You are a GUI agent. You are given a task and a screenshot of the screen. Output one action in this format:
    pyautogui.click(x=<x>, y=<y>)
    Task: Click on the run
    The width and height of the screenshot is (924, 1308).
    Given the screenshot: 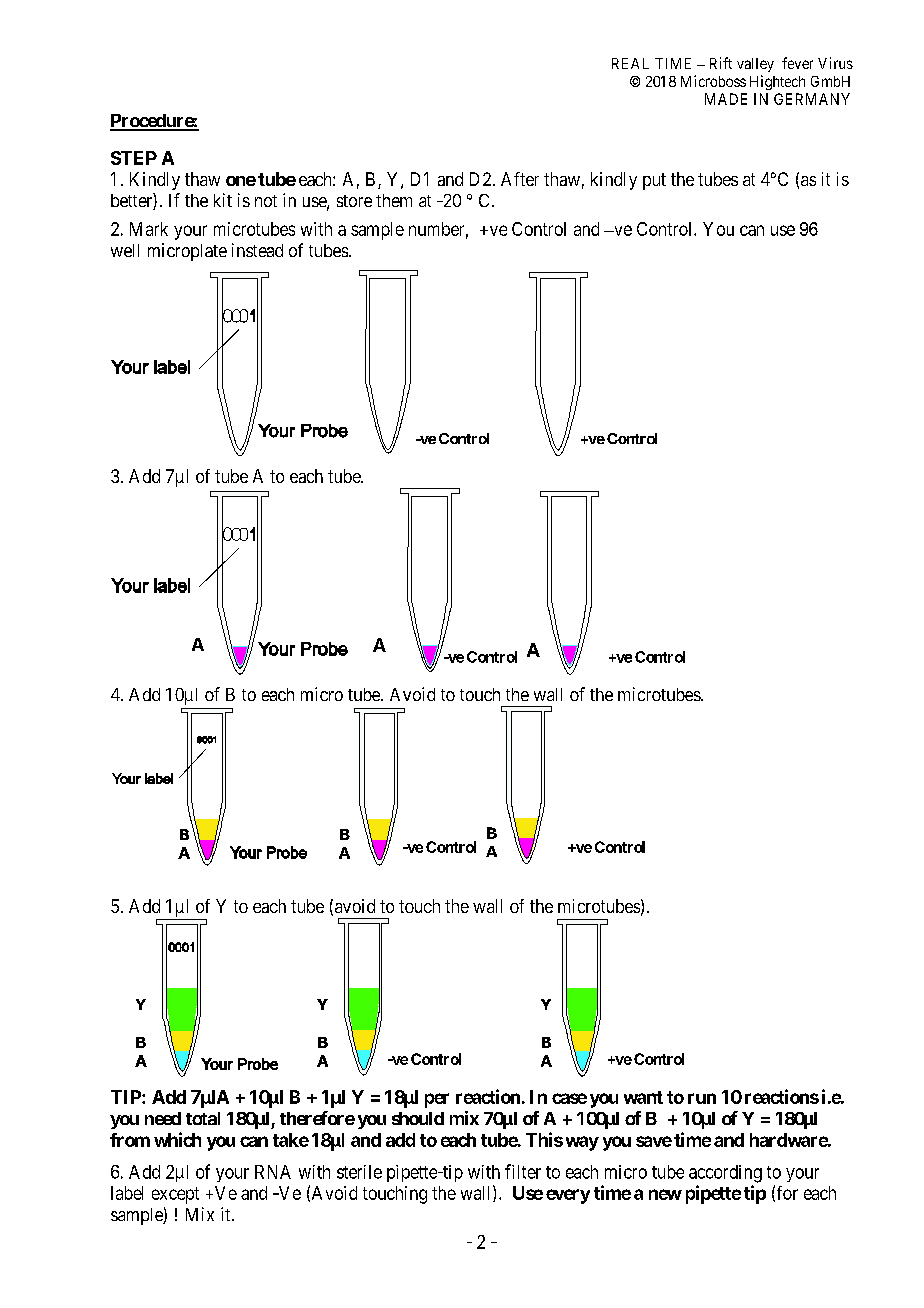 What is the action you would take?
    pyautogui.click(x=702, y=1098)
